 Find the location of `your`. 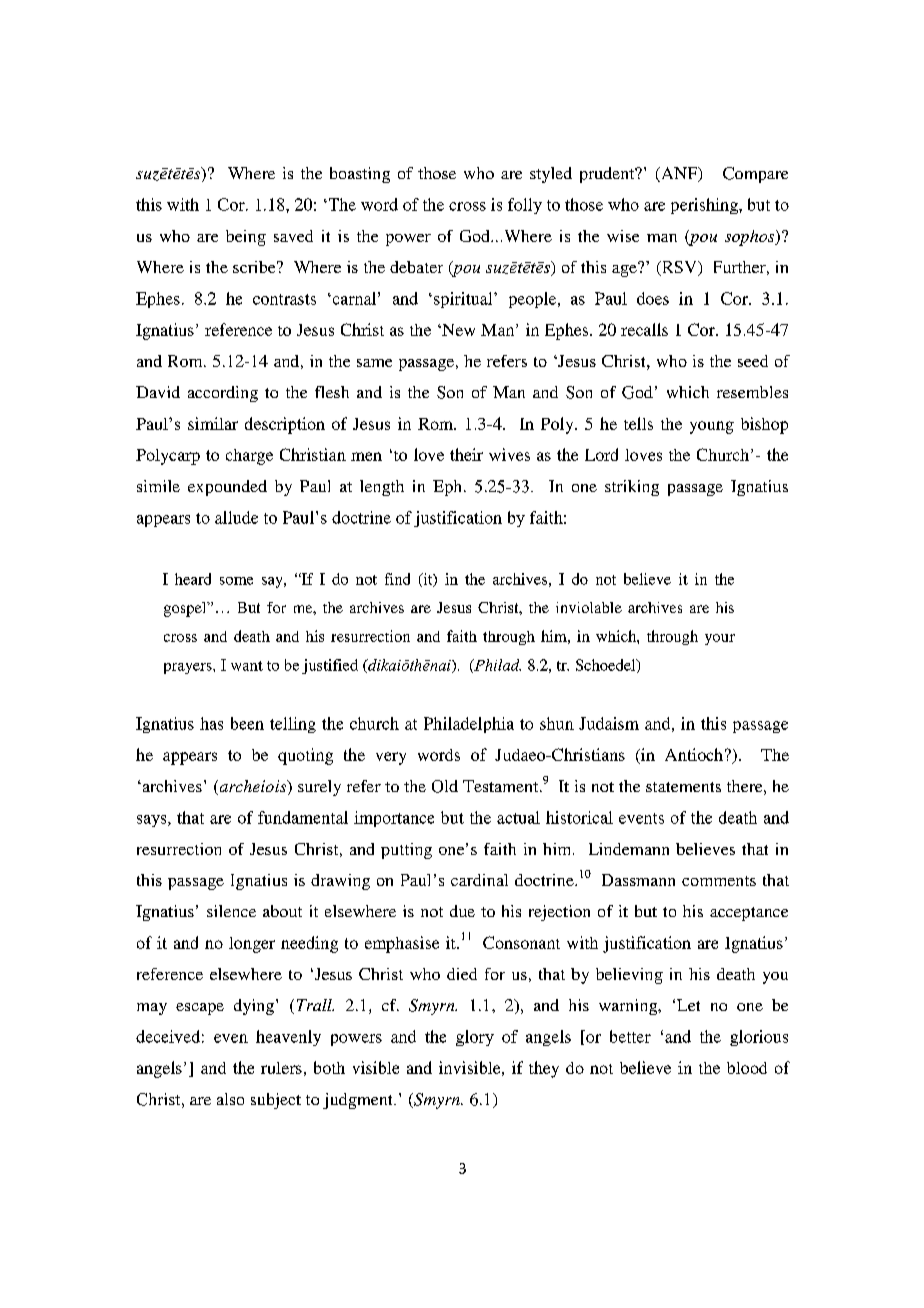

your is located at coordinates (720, 639).
